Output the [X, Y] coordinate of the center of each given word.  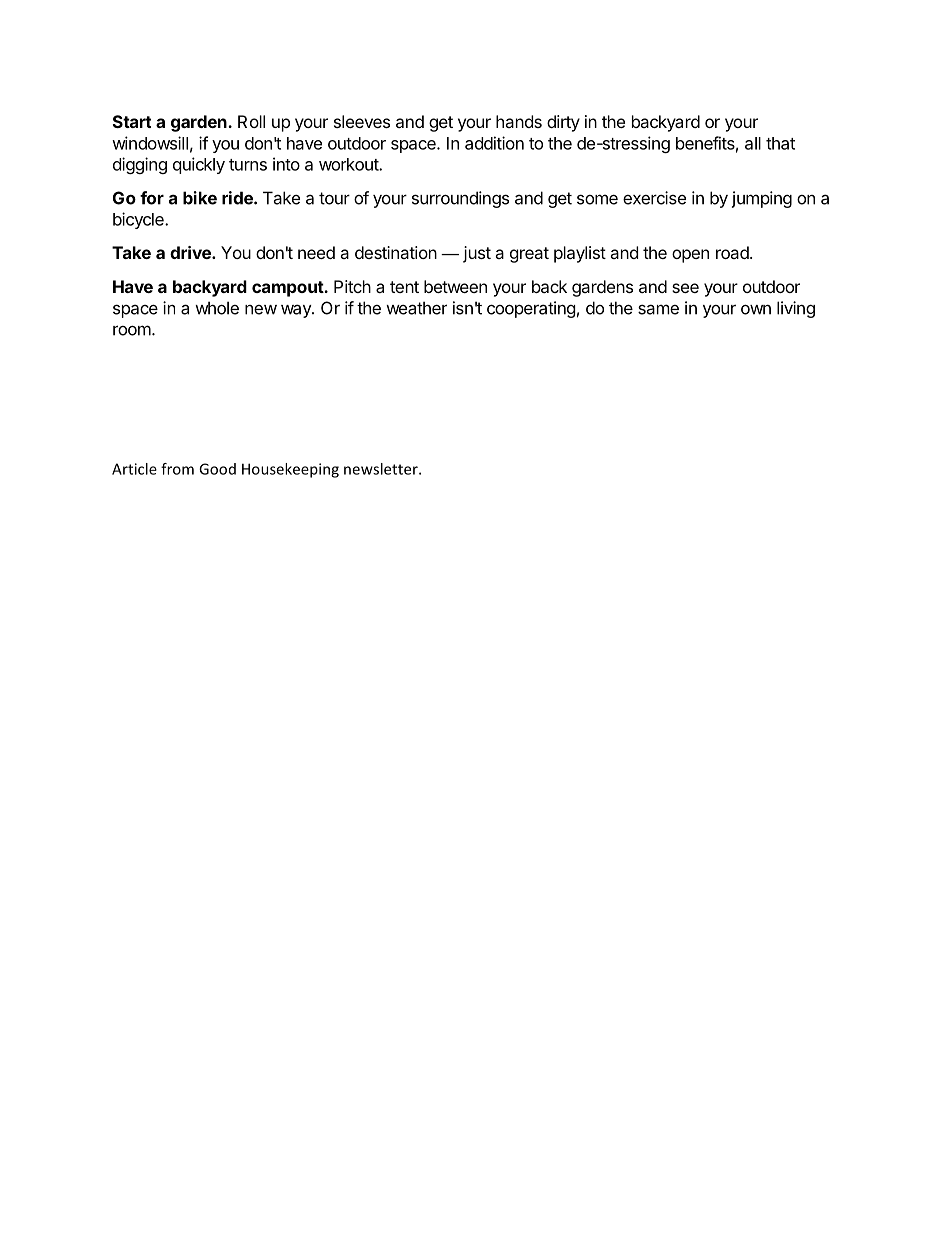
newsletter [382, 469]
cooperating [531, 309]
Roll [251, 121]
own [756, 309]
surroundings [460, 199]
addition [494, 143]
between [455, 286]
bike [200, 198]
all [753, 143]
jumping [762, 199]
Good [217, 469]
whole [217, 308]
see [685, 288]
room [133, 330]
